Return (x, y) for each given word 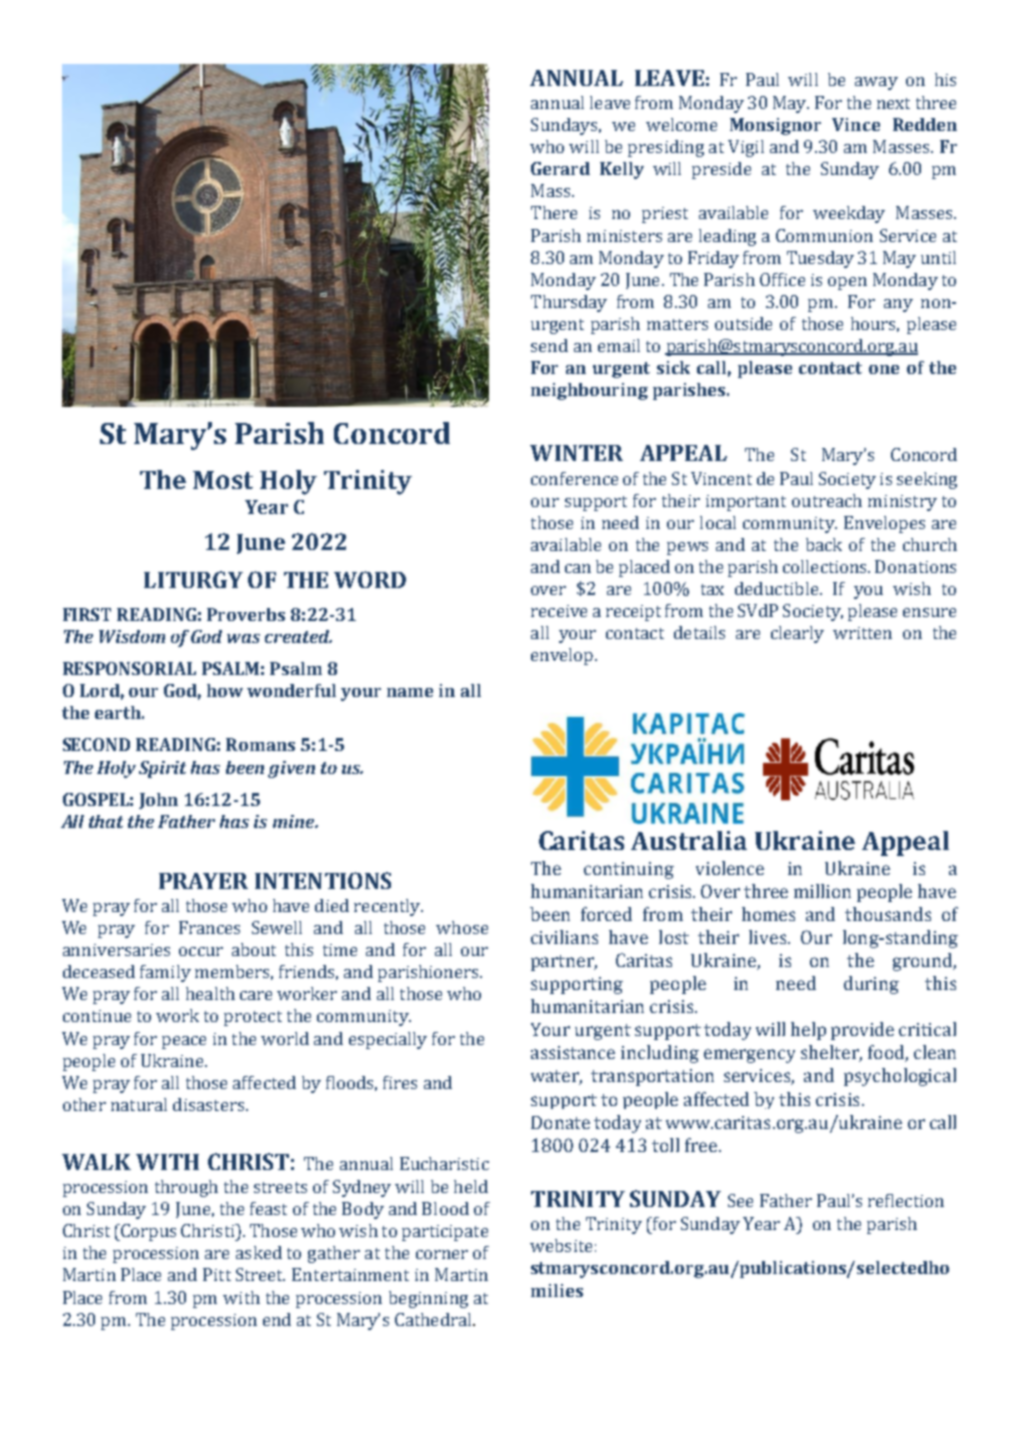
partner (564, 963)
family (165, 973)
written (862, 633)
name (410, 692)
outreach (827, 500)
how (225, 690)
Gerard (560, 168)
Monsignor (775, 126)
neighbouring (589, 391)
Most (223, 480)
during (871, 985)
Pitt (217, 1274)
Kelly (622, 170)
